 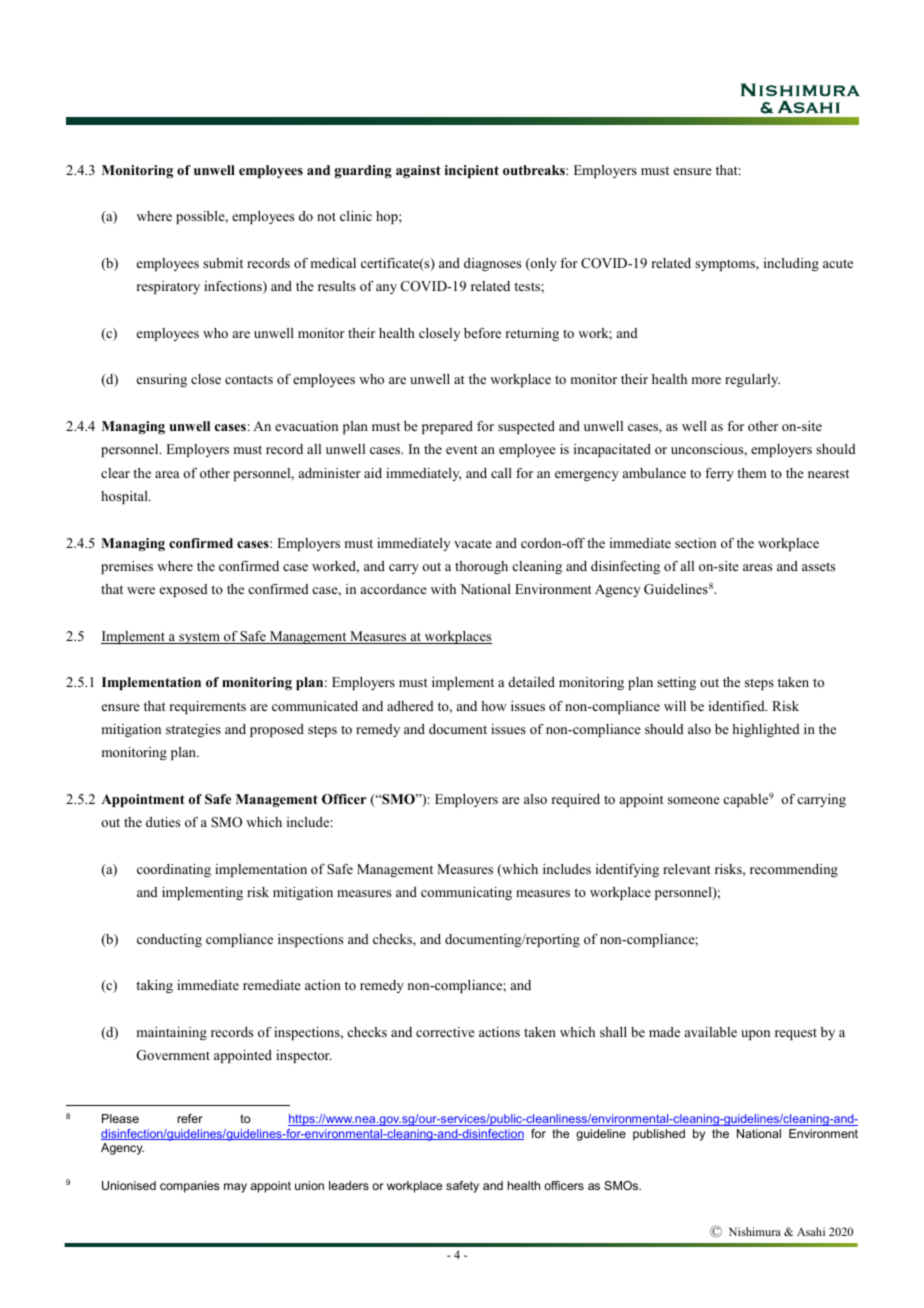 What do you see at coordinates (189, 1187) in the document?
I see `companies` at bounding box center [189, 1187].
